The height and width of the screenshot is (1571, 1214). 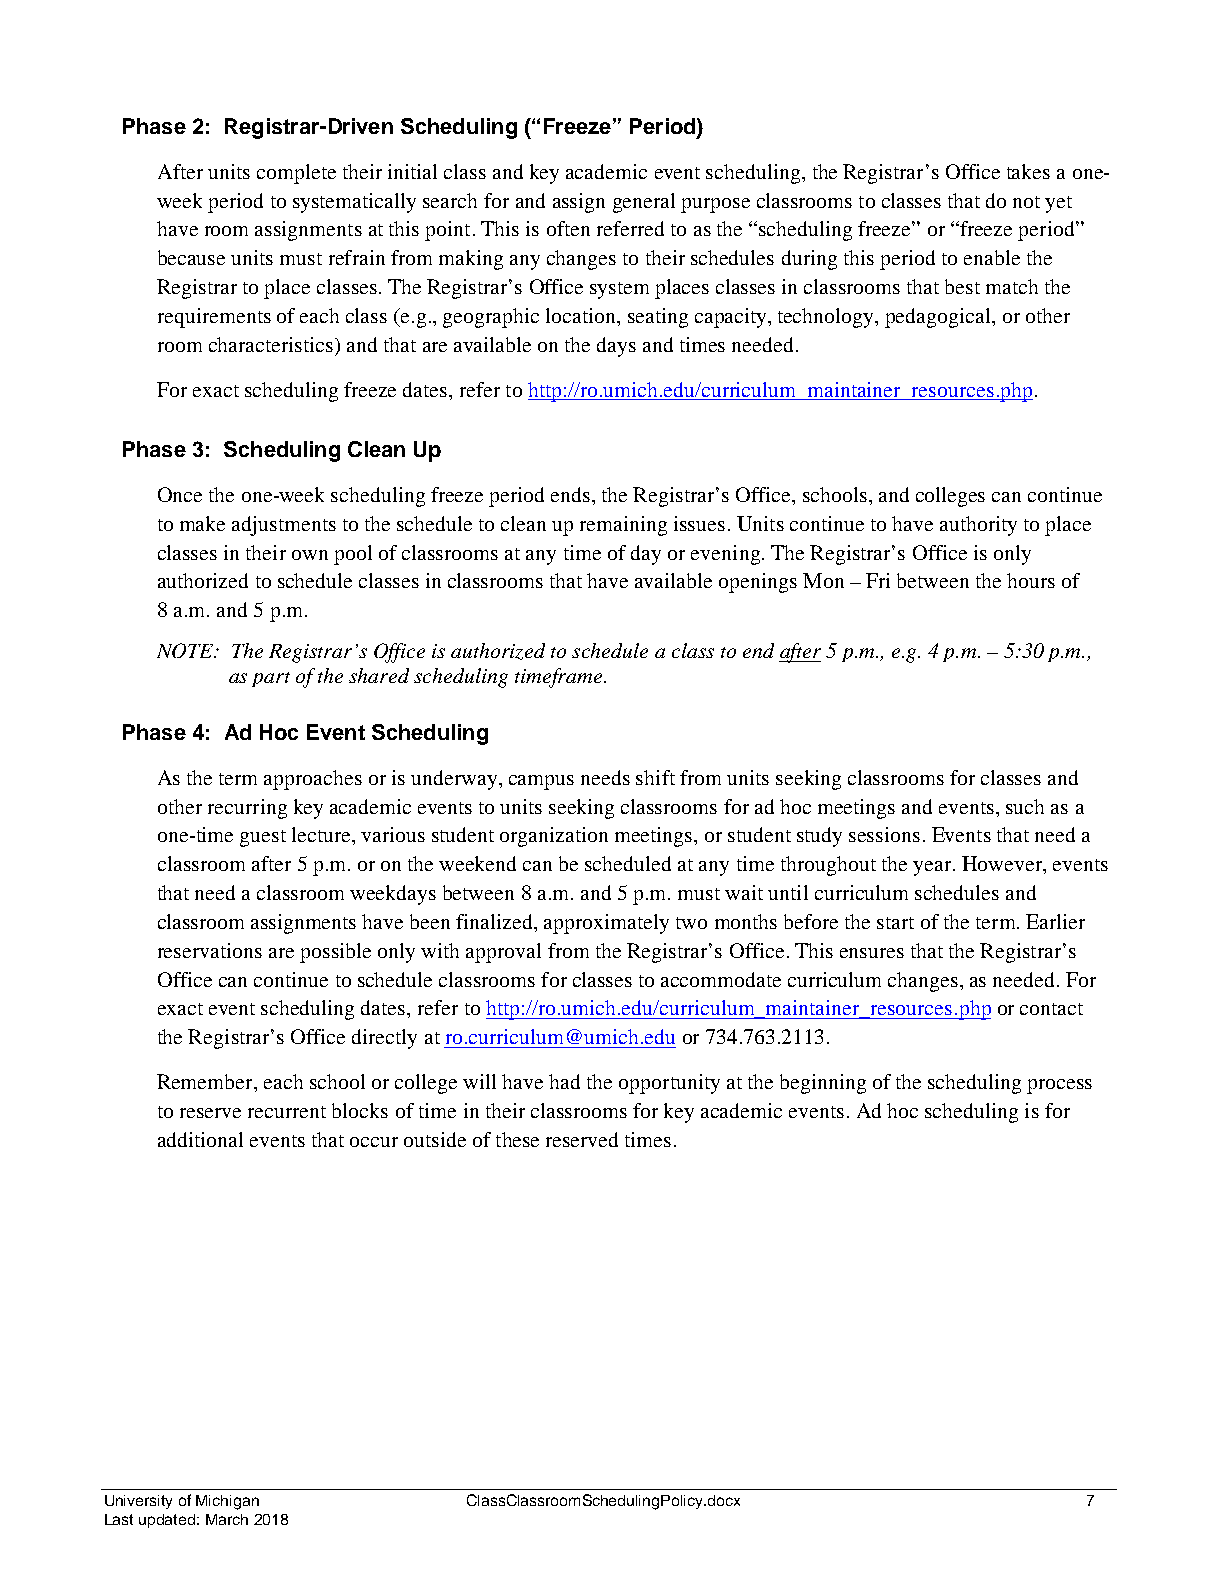 What do you see at coordinates (554, 837) in the screenshot?
I see `organization` at bounding box center [554, 837].
